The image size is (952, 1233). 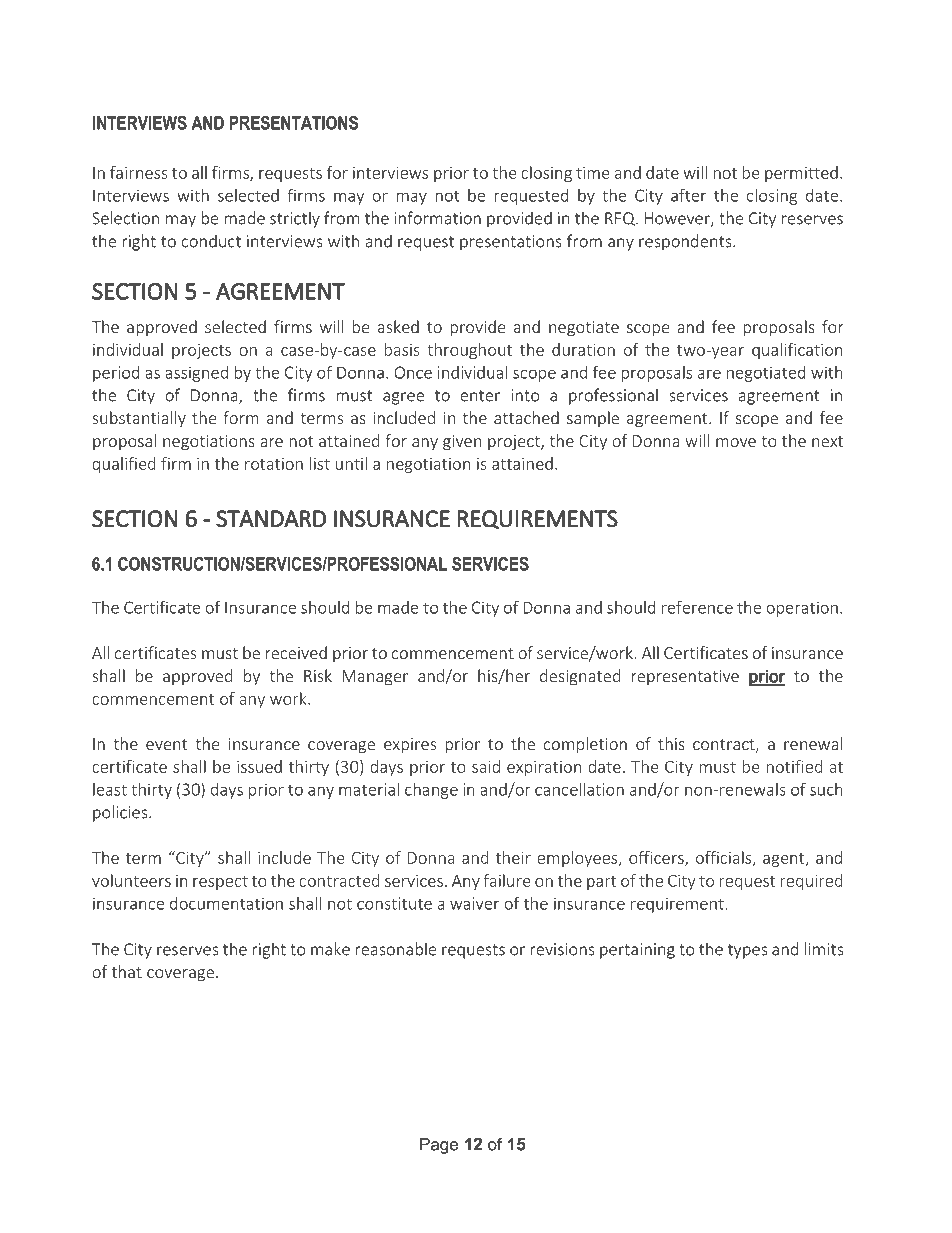 I want to click on after, so click(x=688, y=195).
